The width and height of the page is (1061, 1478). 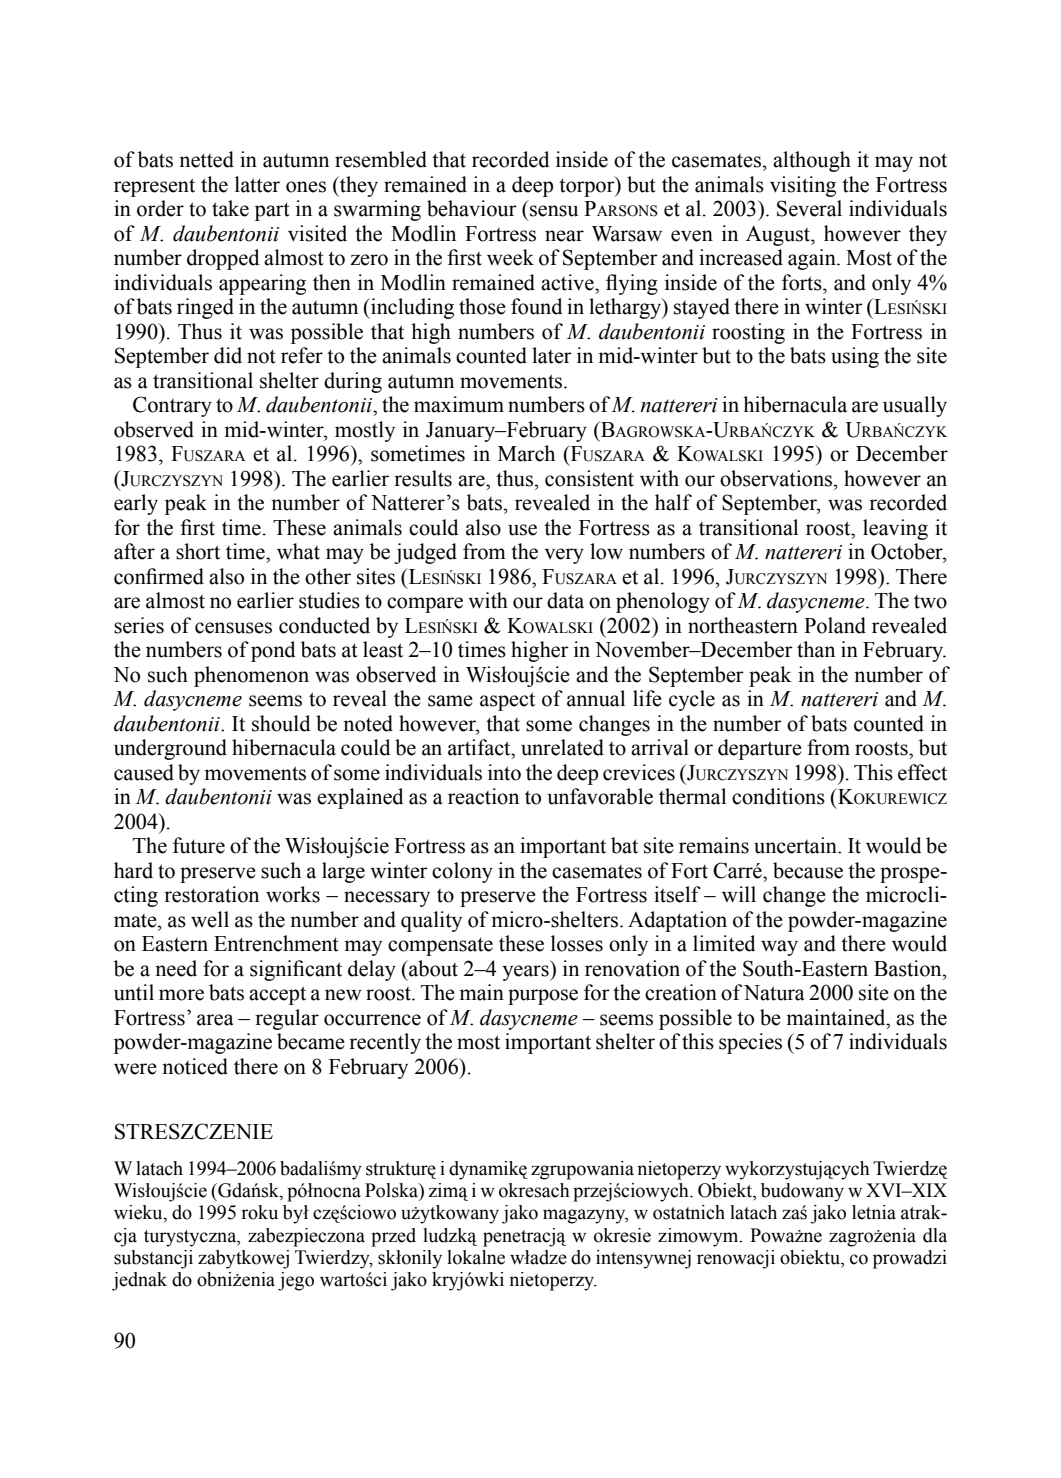 I want to click on than, so click(x=816, y=649).
